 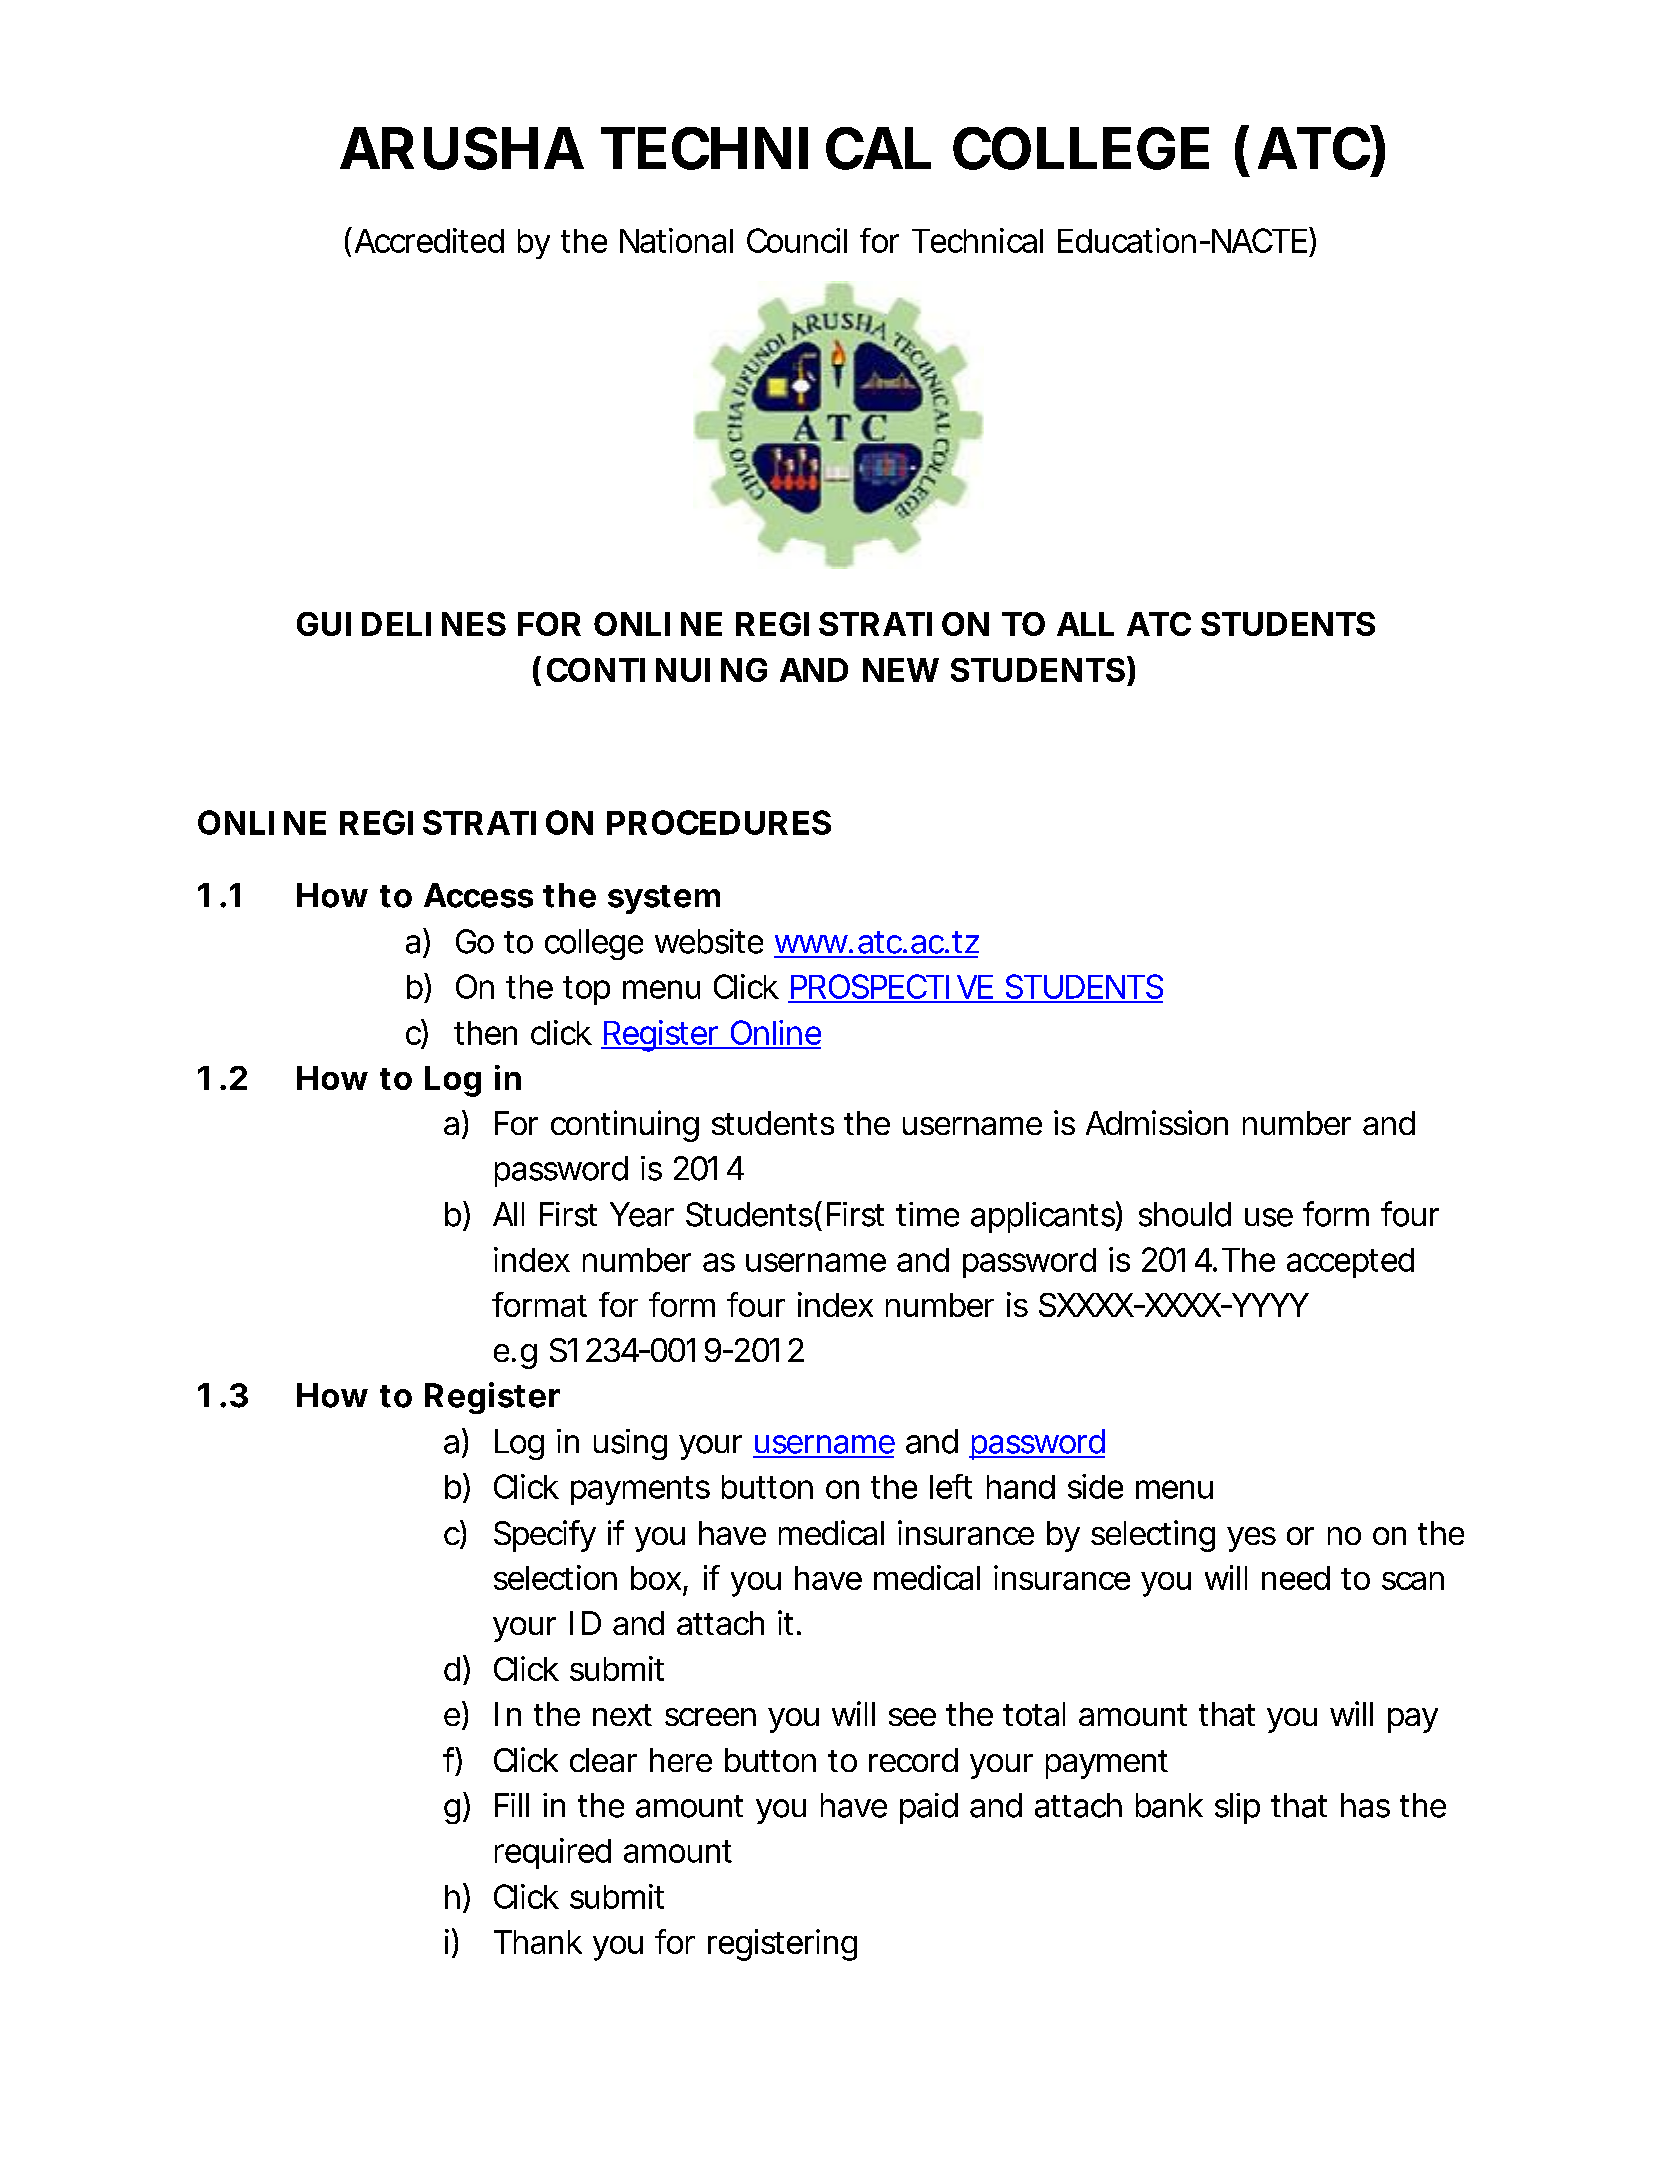 What do you see at coordinates (485, 1033) in the screenshot?
I see `then` at bounding box center [485, 1033].
